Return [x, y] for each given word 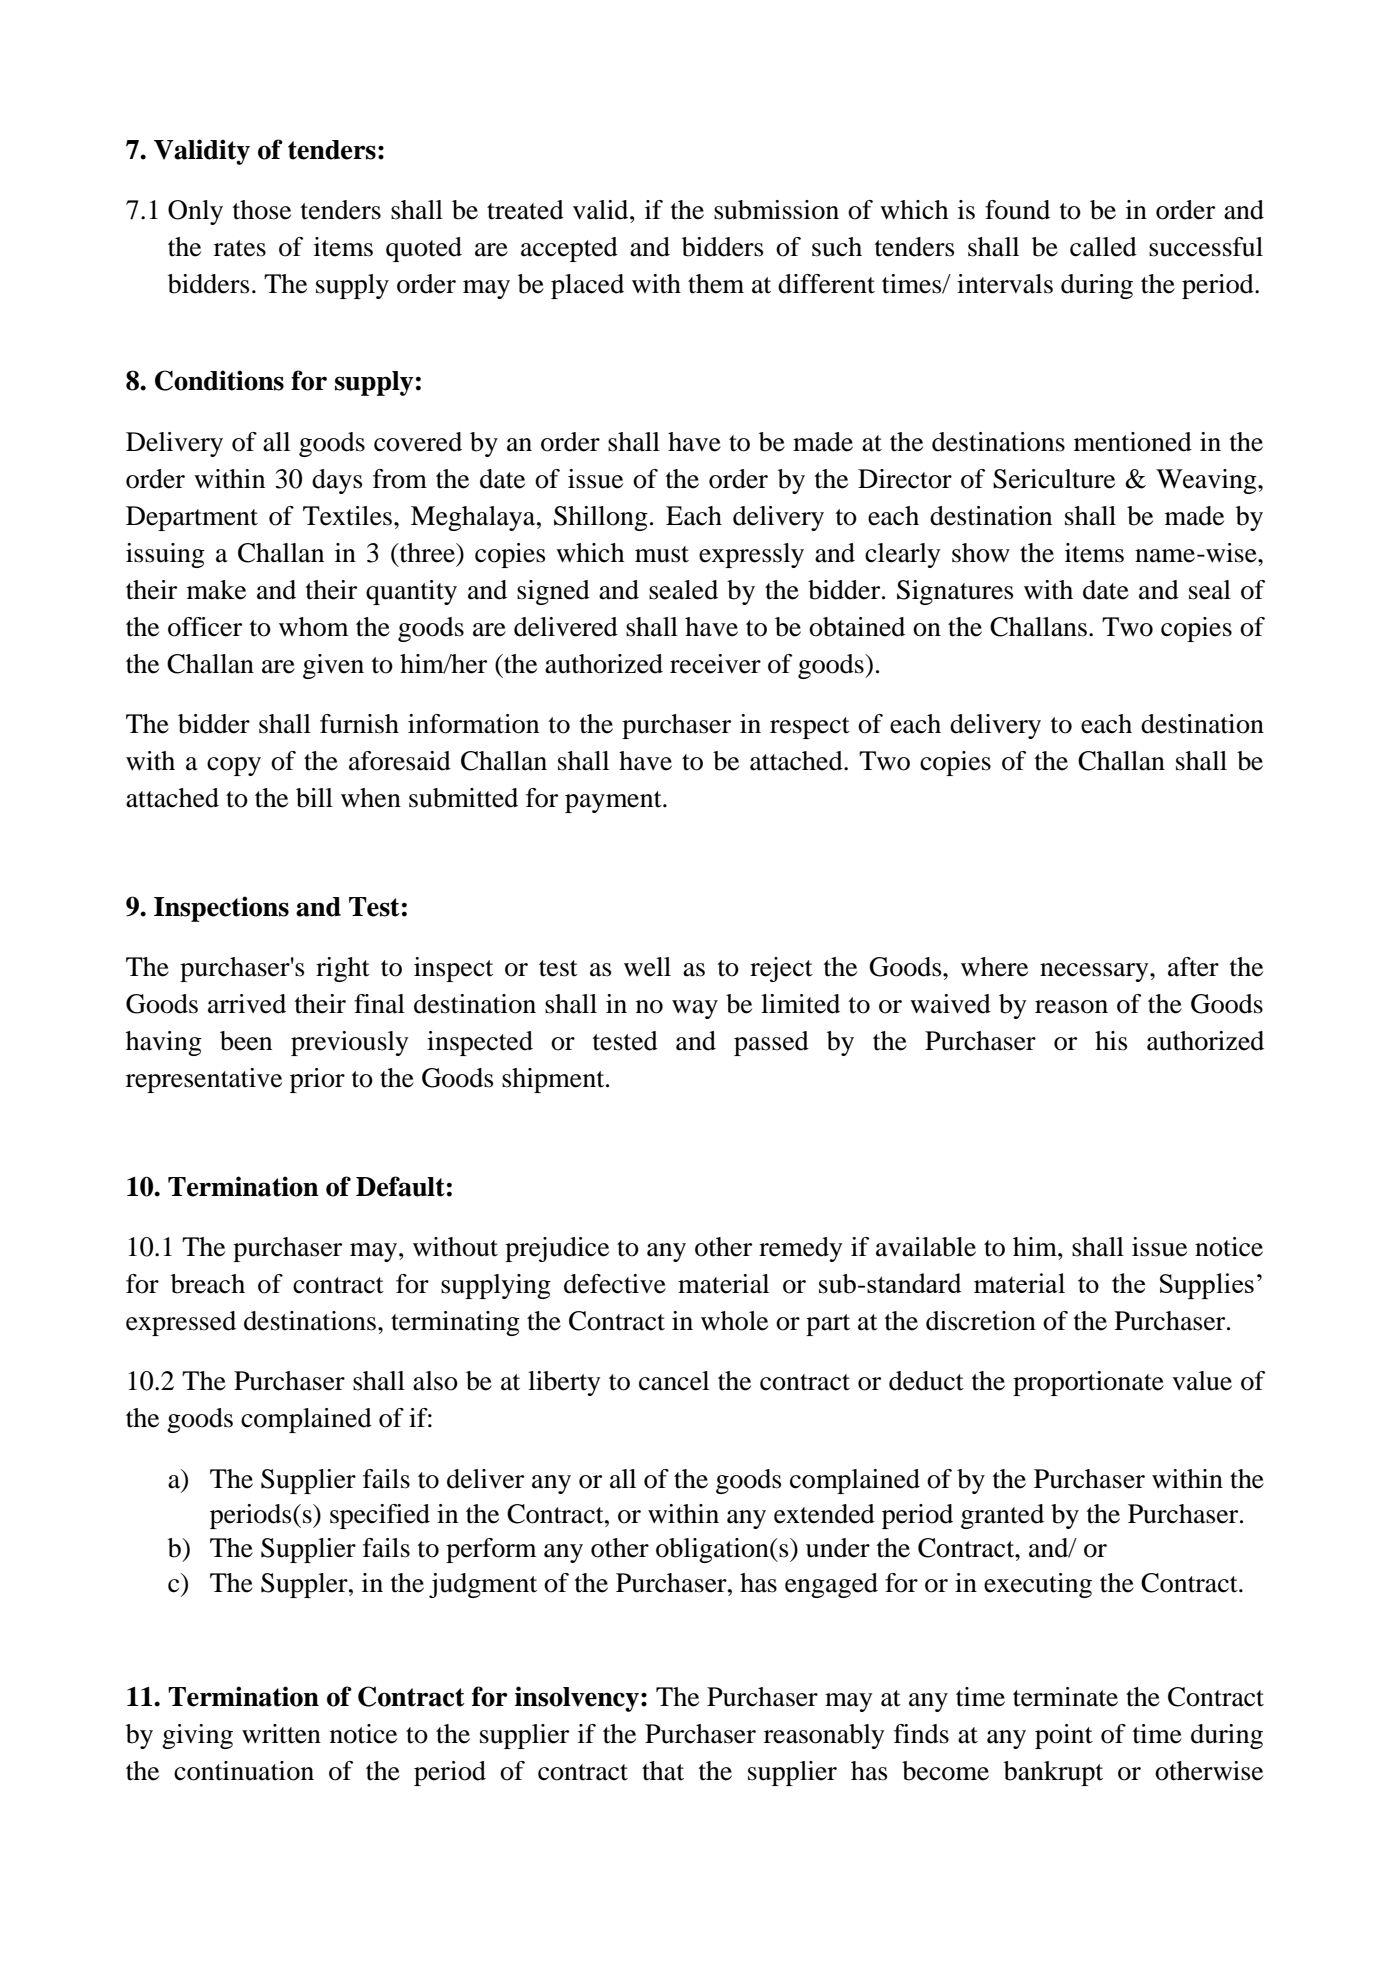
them [716, 284]
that [663, 1771]
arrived [247, 1004]
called [1103, 247]
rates [240, 248]
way [695, 1009]
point [1064, 1736]
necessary [1095, 972]
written [281, 1734]
